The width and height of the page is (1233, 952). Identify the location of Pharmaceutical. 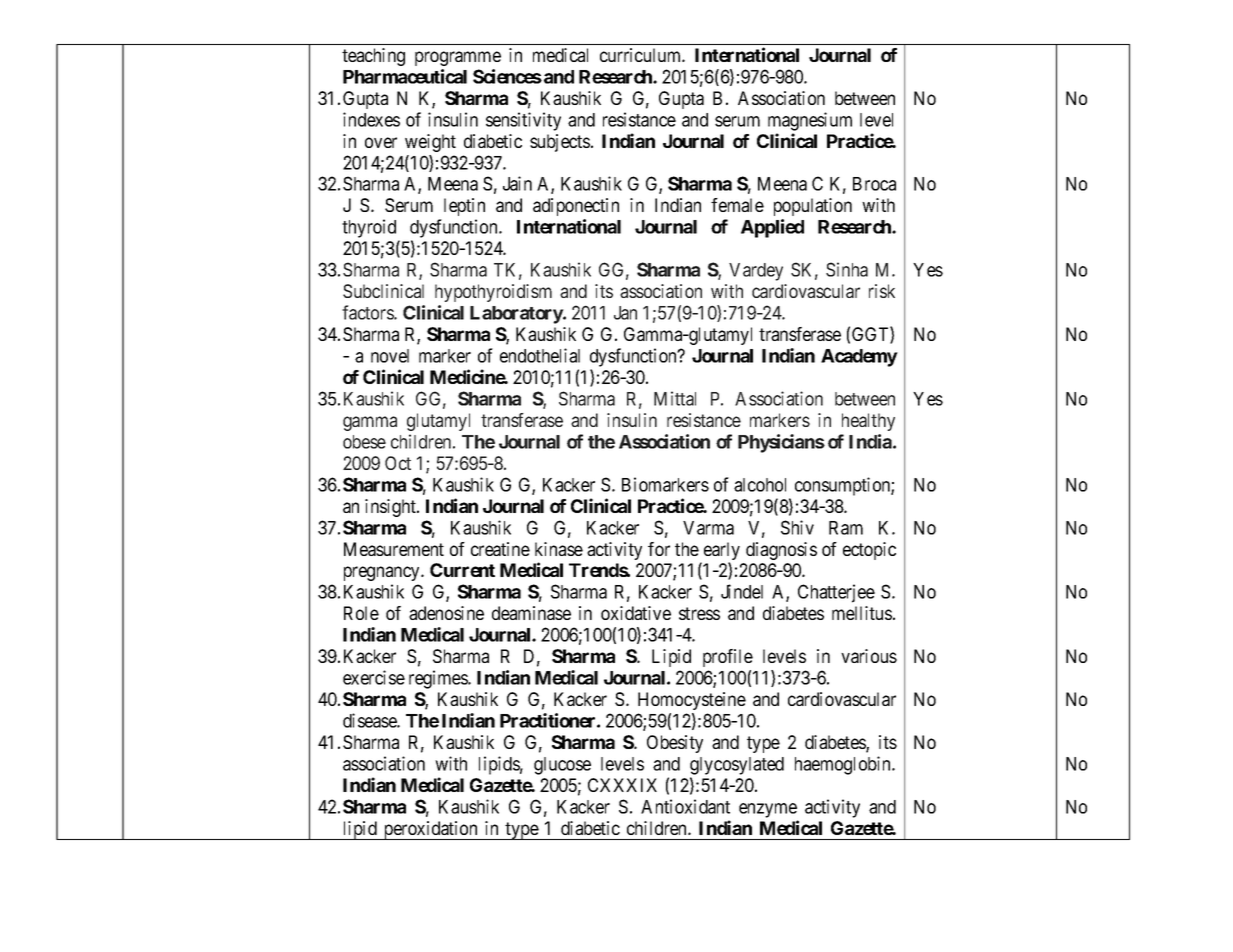
(405, 76).
